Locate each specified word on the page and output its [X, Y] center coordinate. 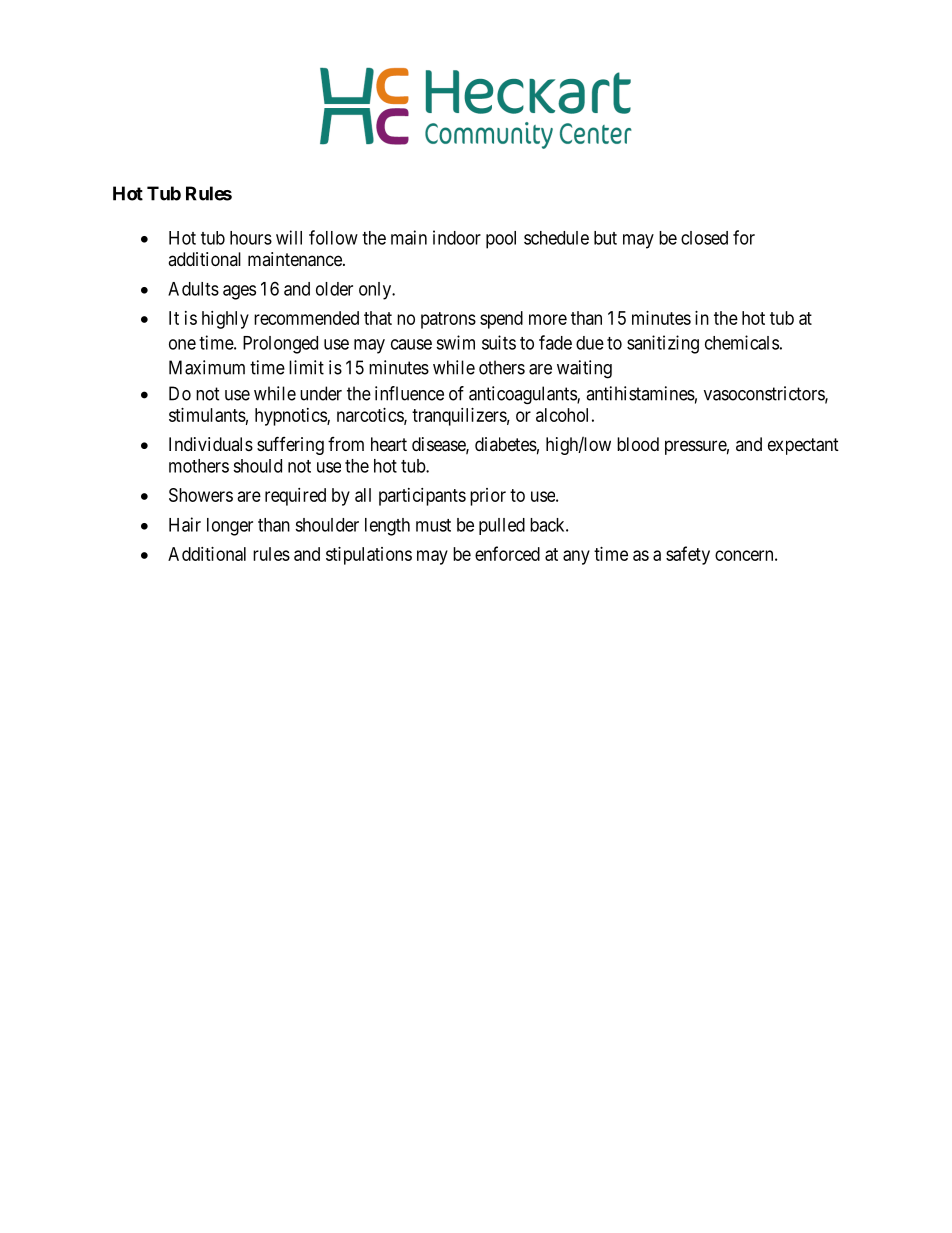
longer [230, 527]
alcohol [562, 415]
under [321, 393]
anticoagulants [523, 395]
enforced [507, 553]
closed [704, 238]
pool [501, 240]
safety [688, 555]
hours [251, 238]
